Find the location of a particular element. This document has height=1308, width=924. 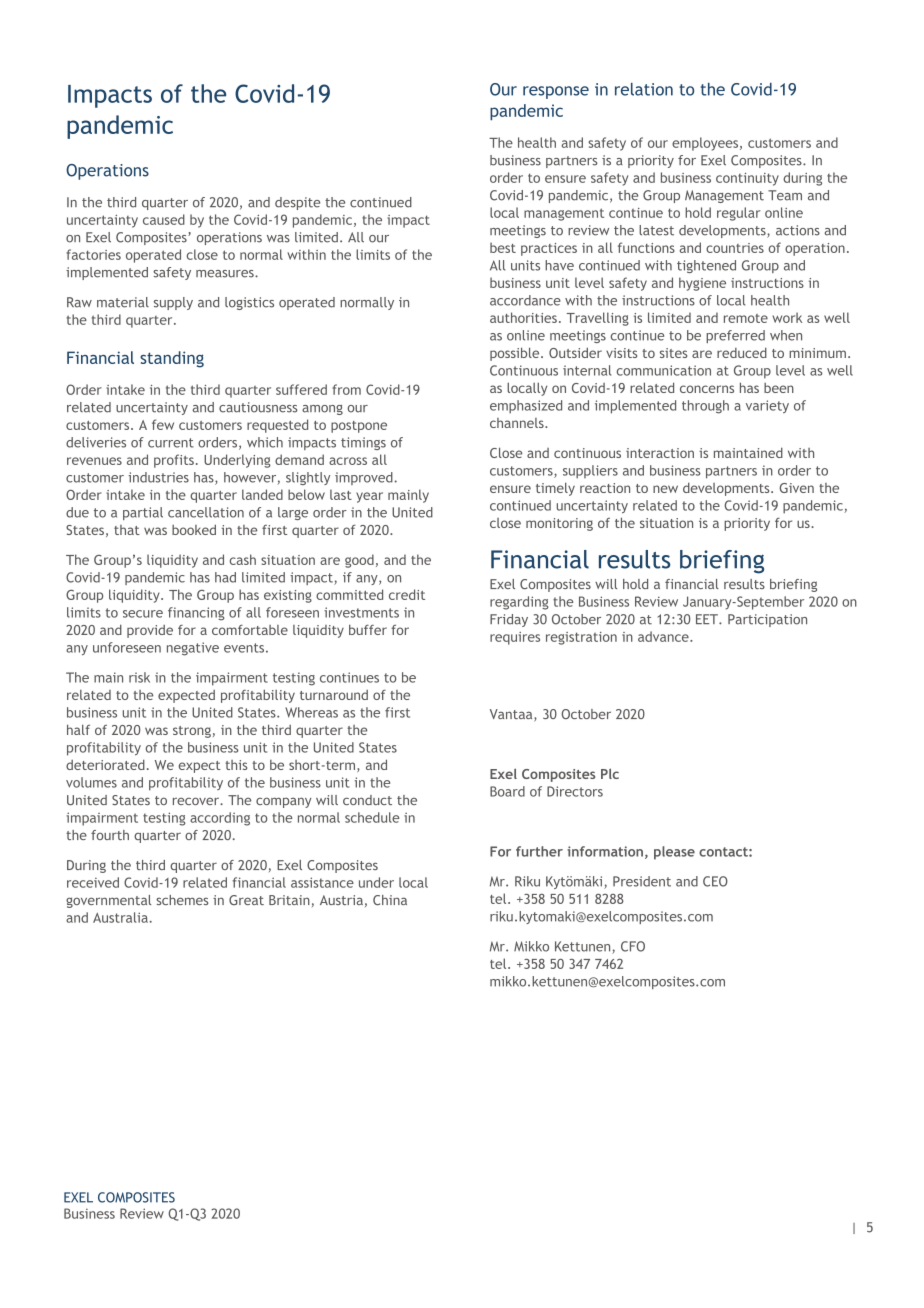

new is located at coordinates (665, 489).
